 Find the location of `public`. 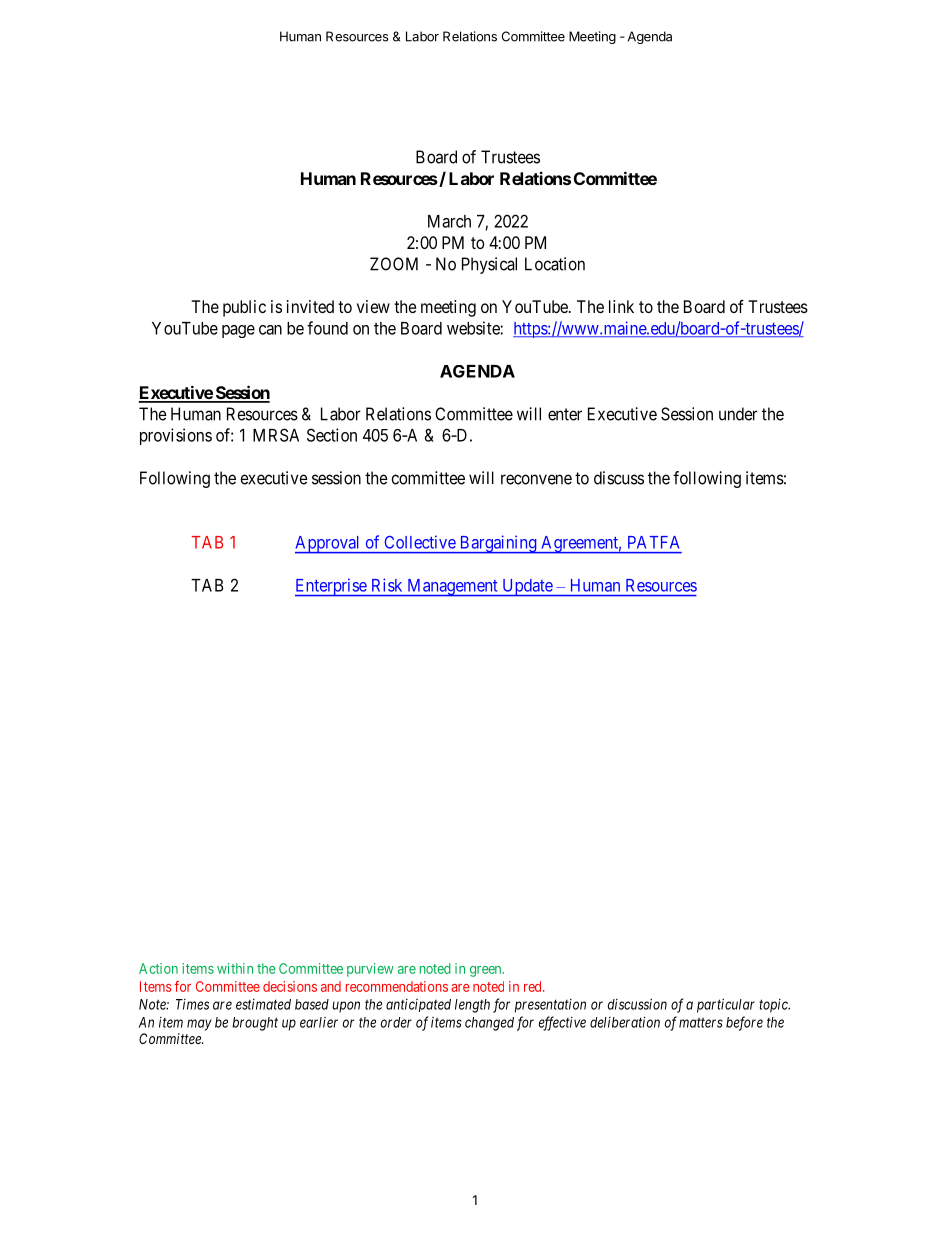

public is located at coordinates (244, 308).
